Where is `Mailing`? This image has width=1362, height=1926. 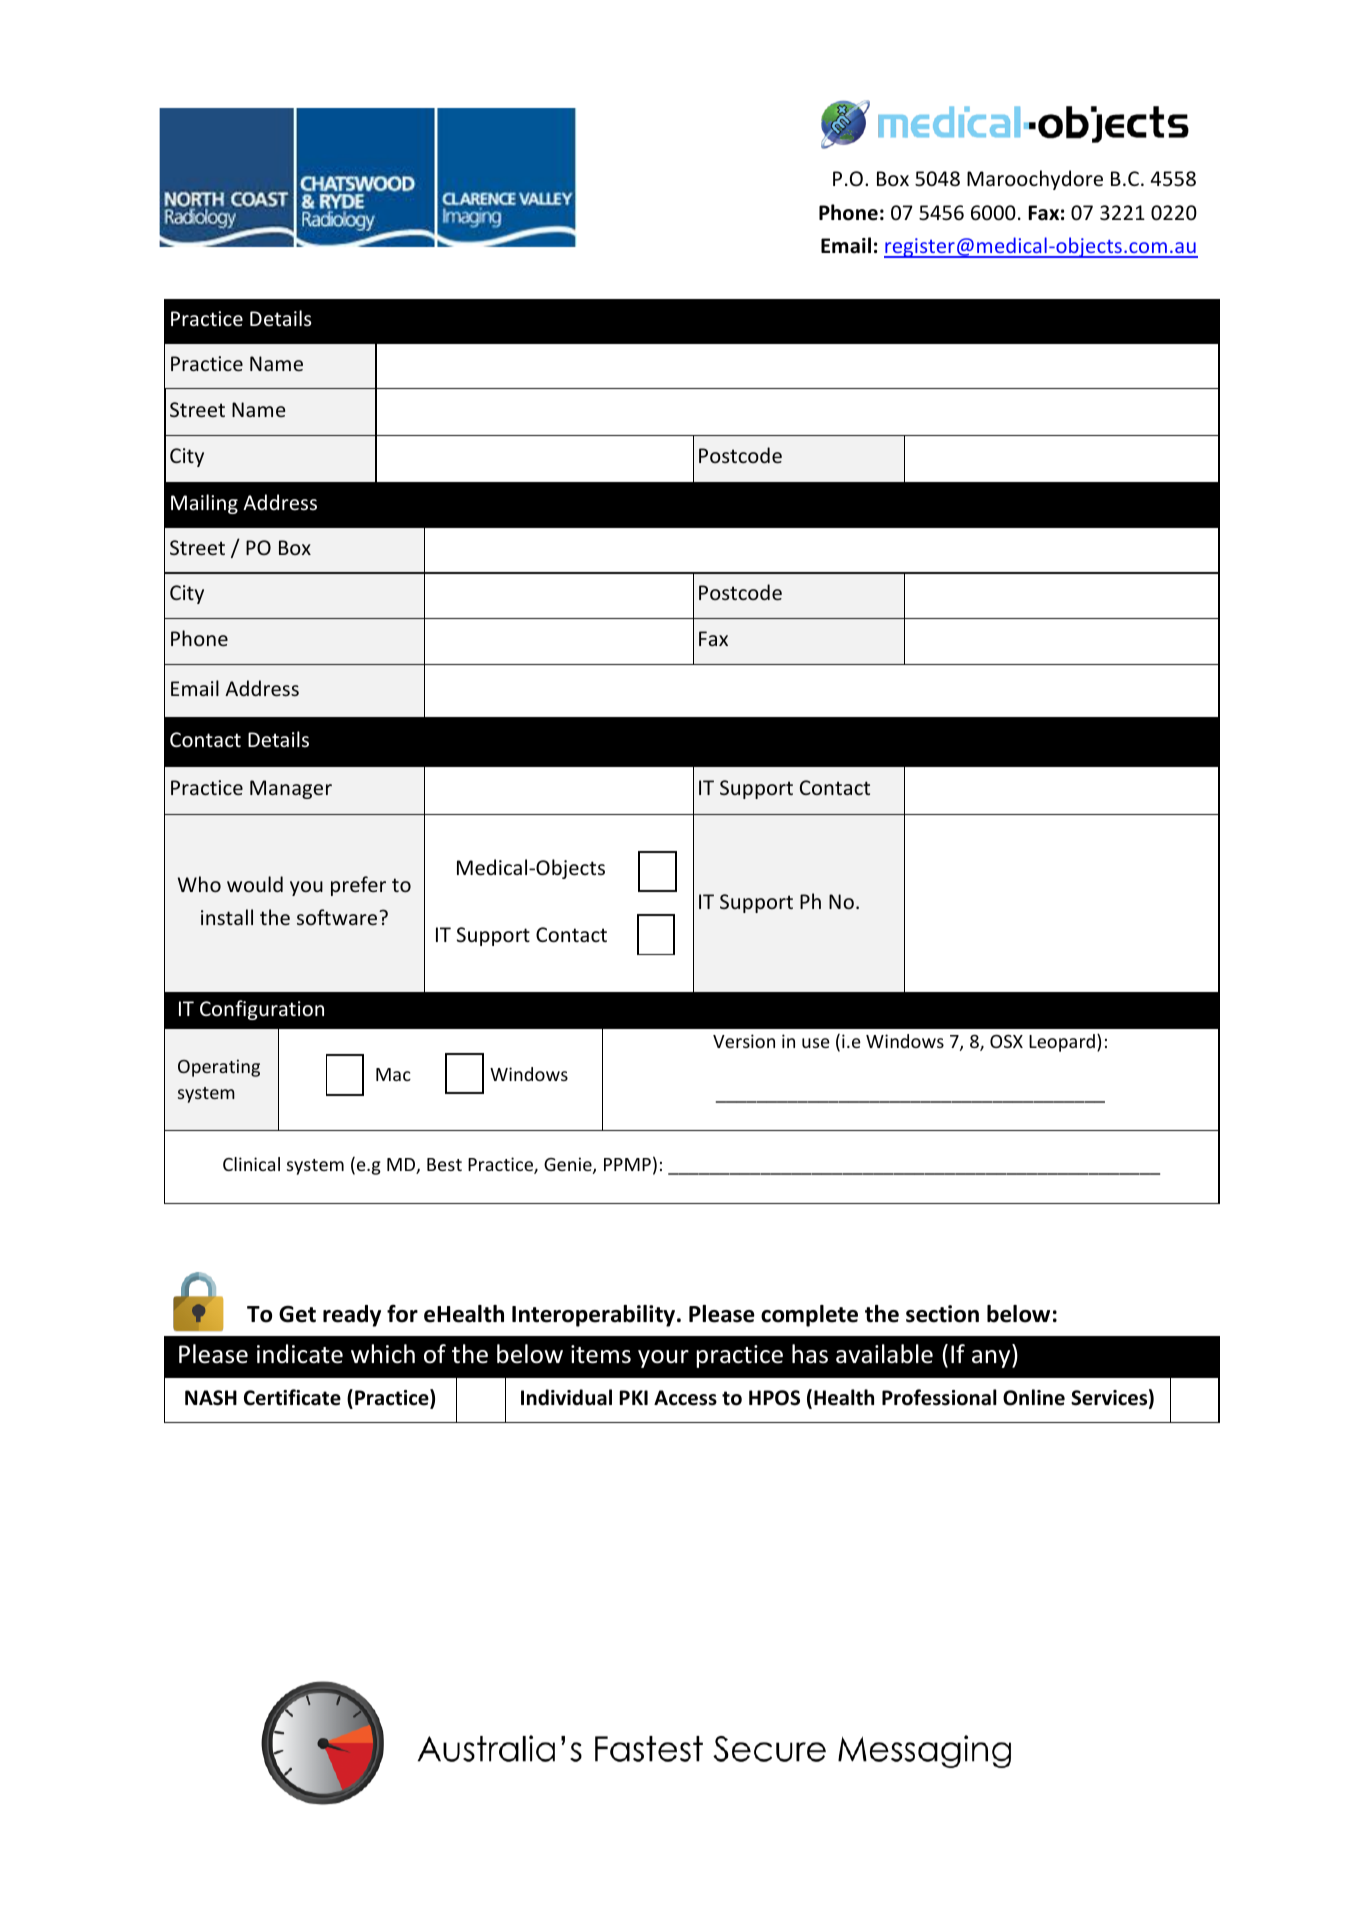
Mailing is located at coordinates (204, 504).
